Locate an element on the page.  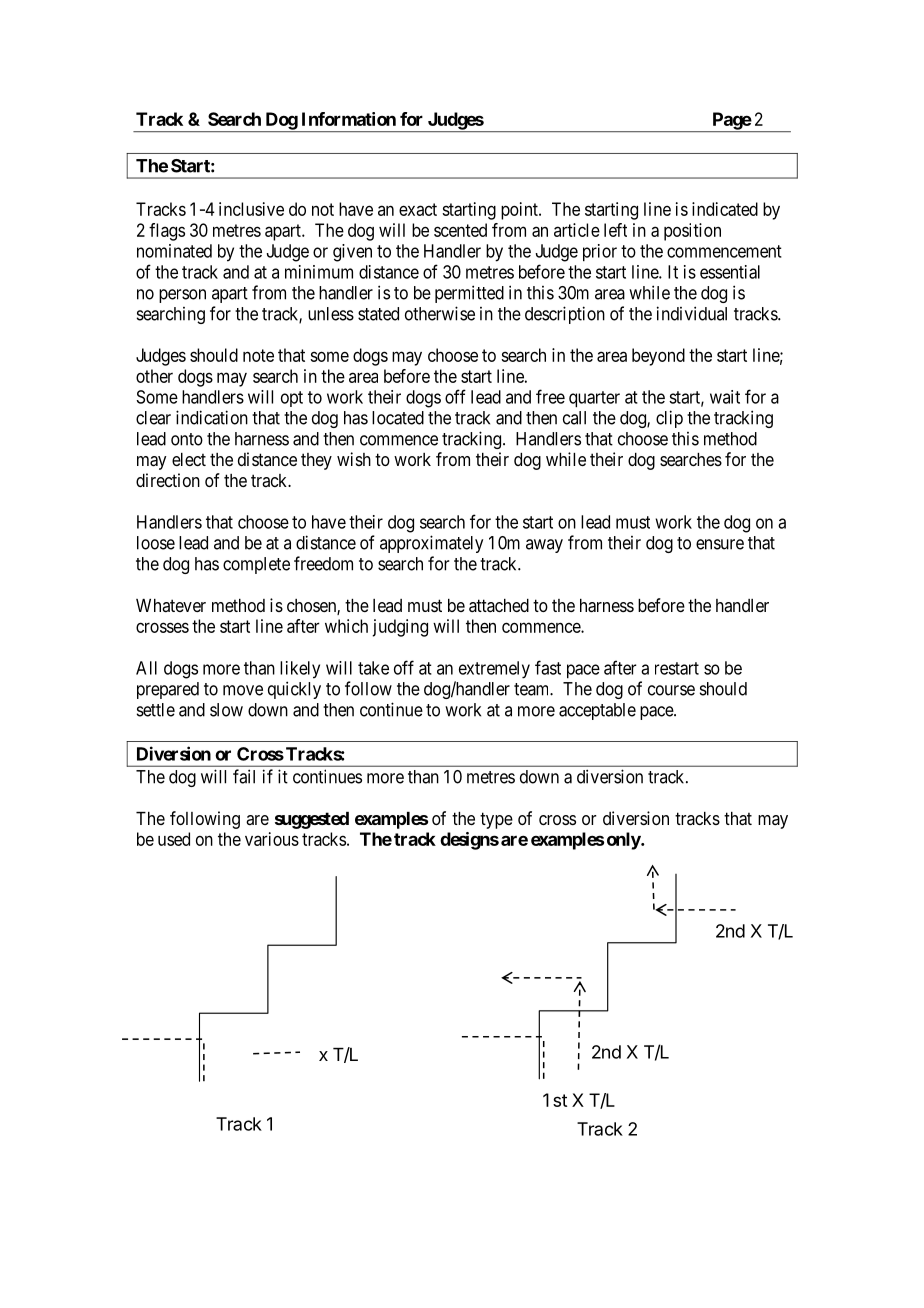
Page is located at coordinates (731, 122).
